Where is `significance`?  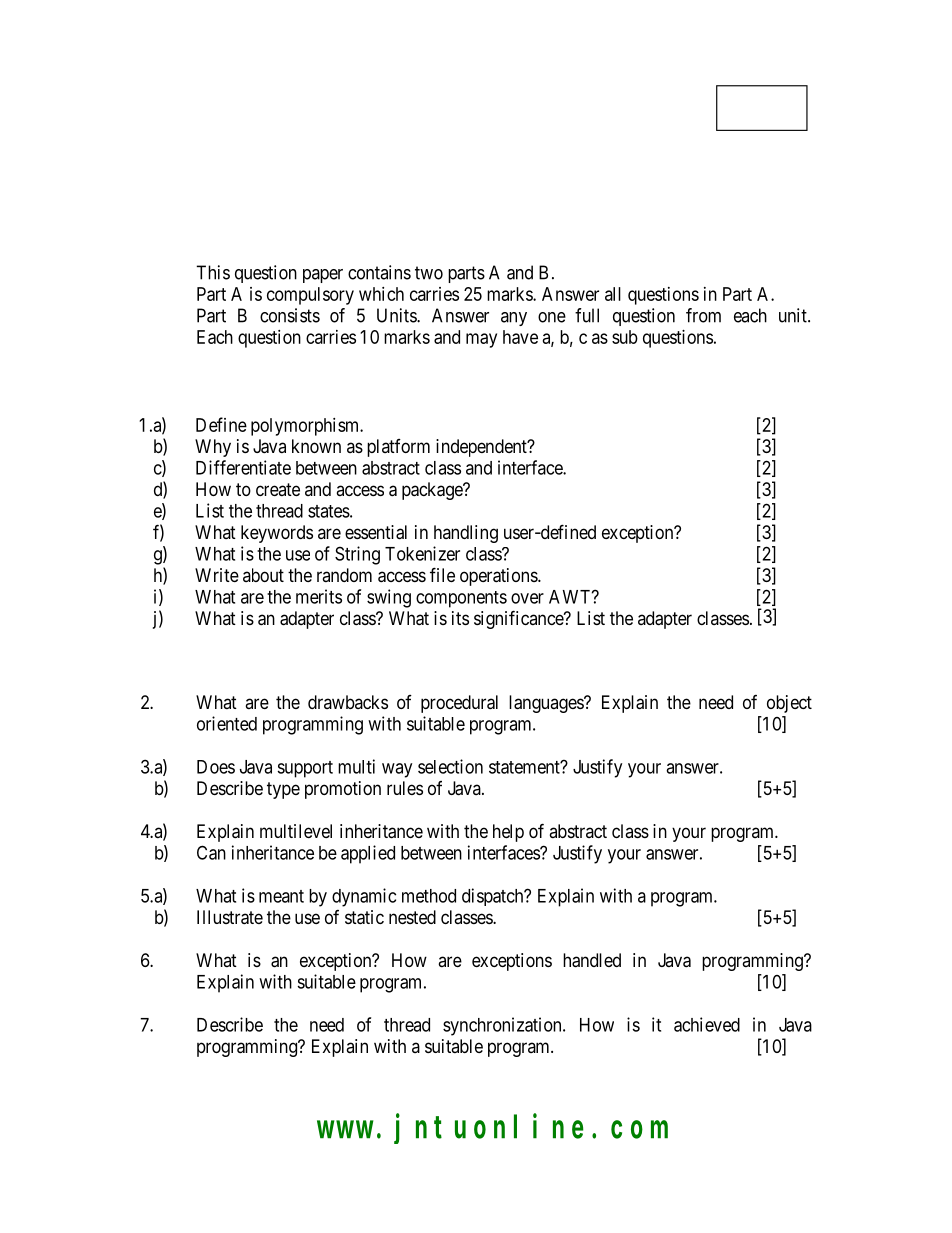 significance is located at coordinates (519, 619).
